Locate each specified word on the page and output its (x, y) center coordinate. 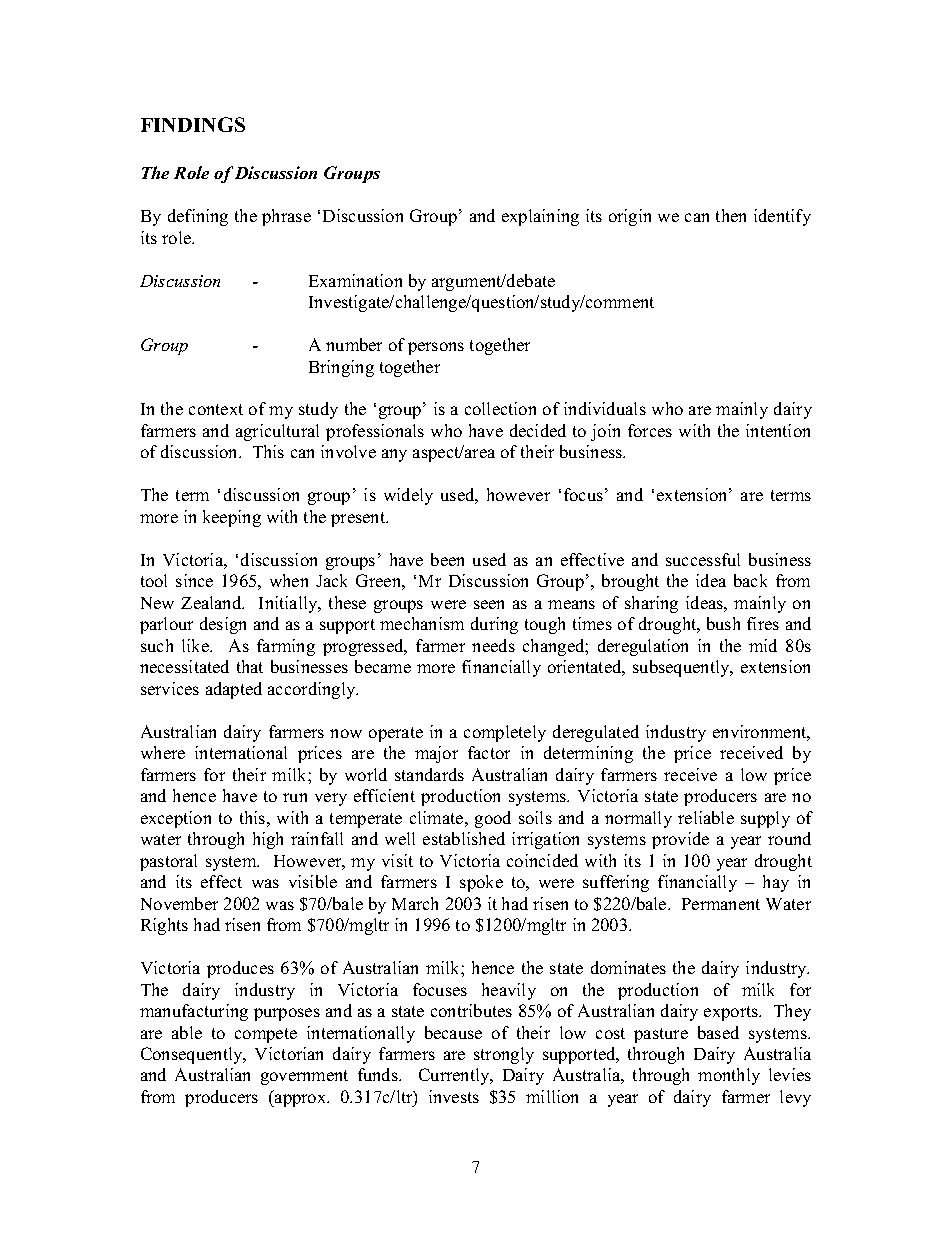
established (464, 838)
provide (680, 840)
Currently (455, 1076)
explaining (540, 217)
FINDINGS (193, 124)
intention (778, 430)
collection (500, 408)
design (223, 625)
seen (489, 604)
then (731, 215)
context (216, 409)
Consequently (193, 1055)
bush (723, 623)
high (268, 840)
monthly (729, 1076)
